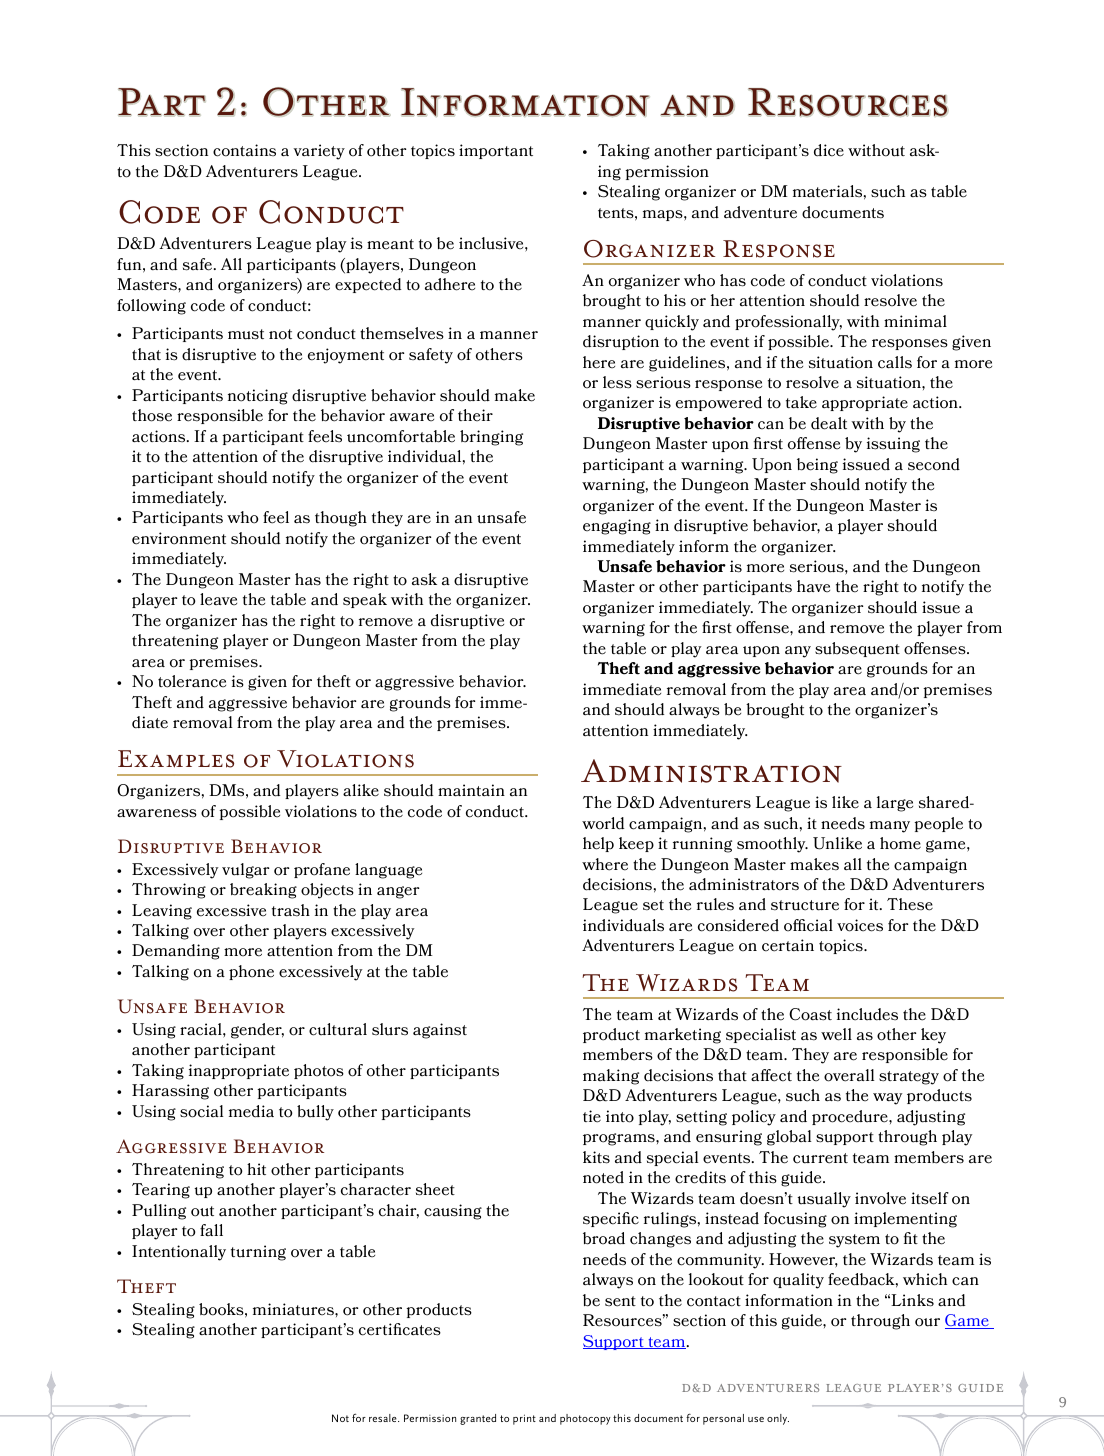 The height and width of the screenshot is (1456, 1104). Describe the element at coordinates (496, 151) in the screenshot. I see `important` at that location.
